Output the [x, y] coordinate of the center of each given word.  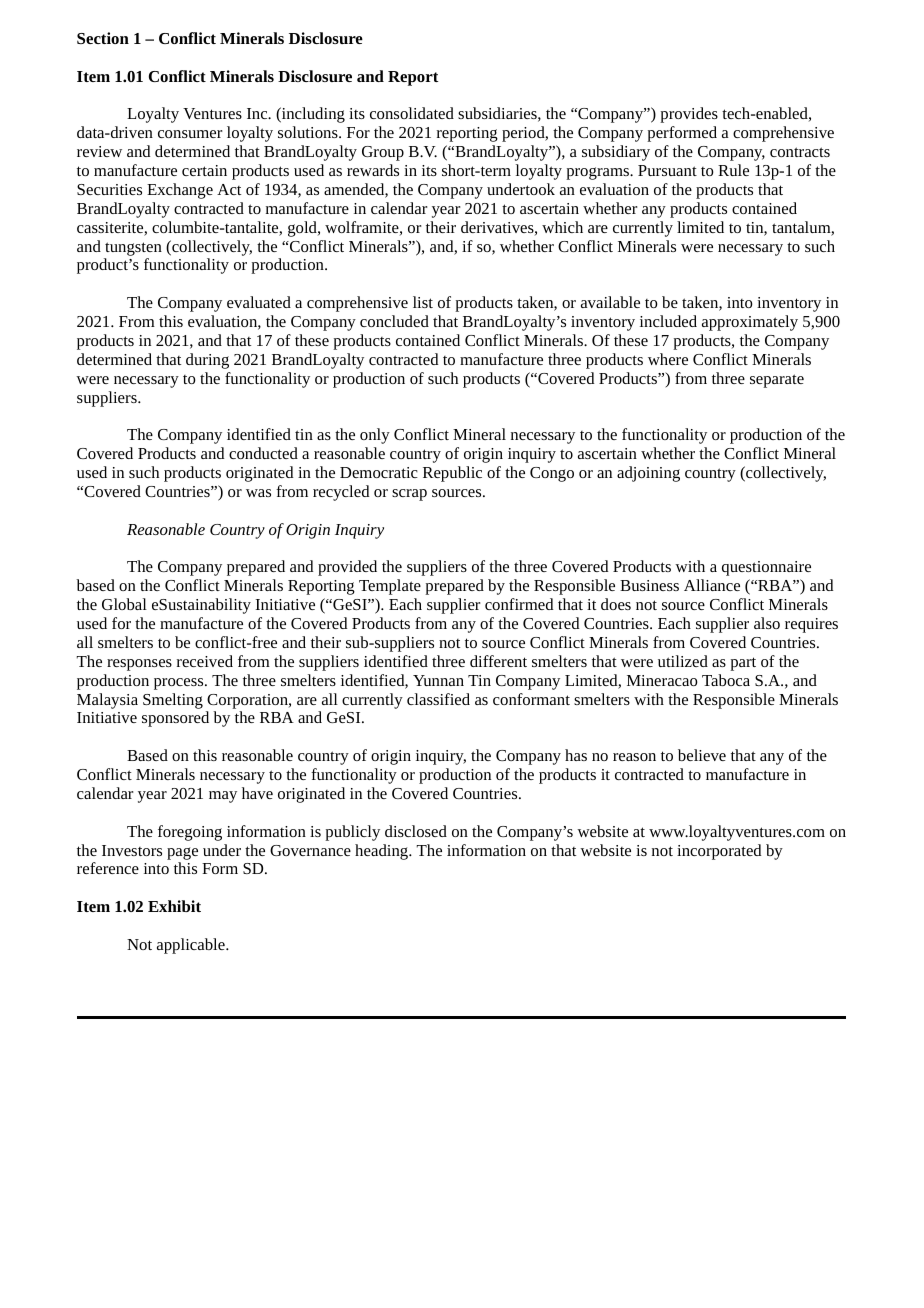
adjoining [648, 474]
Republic [452, 474]
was [258, 493]
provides [689, 115]
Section [103, 38]
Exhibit [174, 906]
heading [382, 852]
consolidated [412, 113]
